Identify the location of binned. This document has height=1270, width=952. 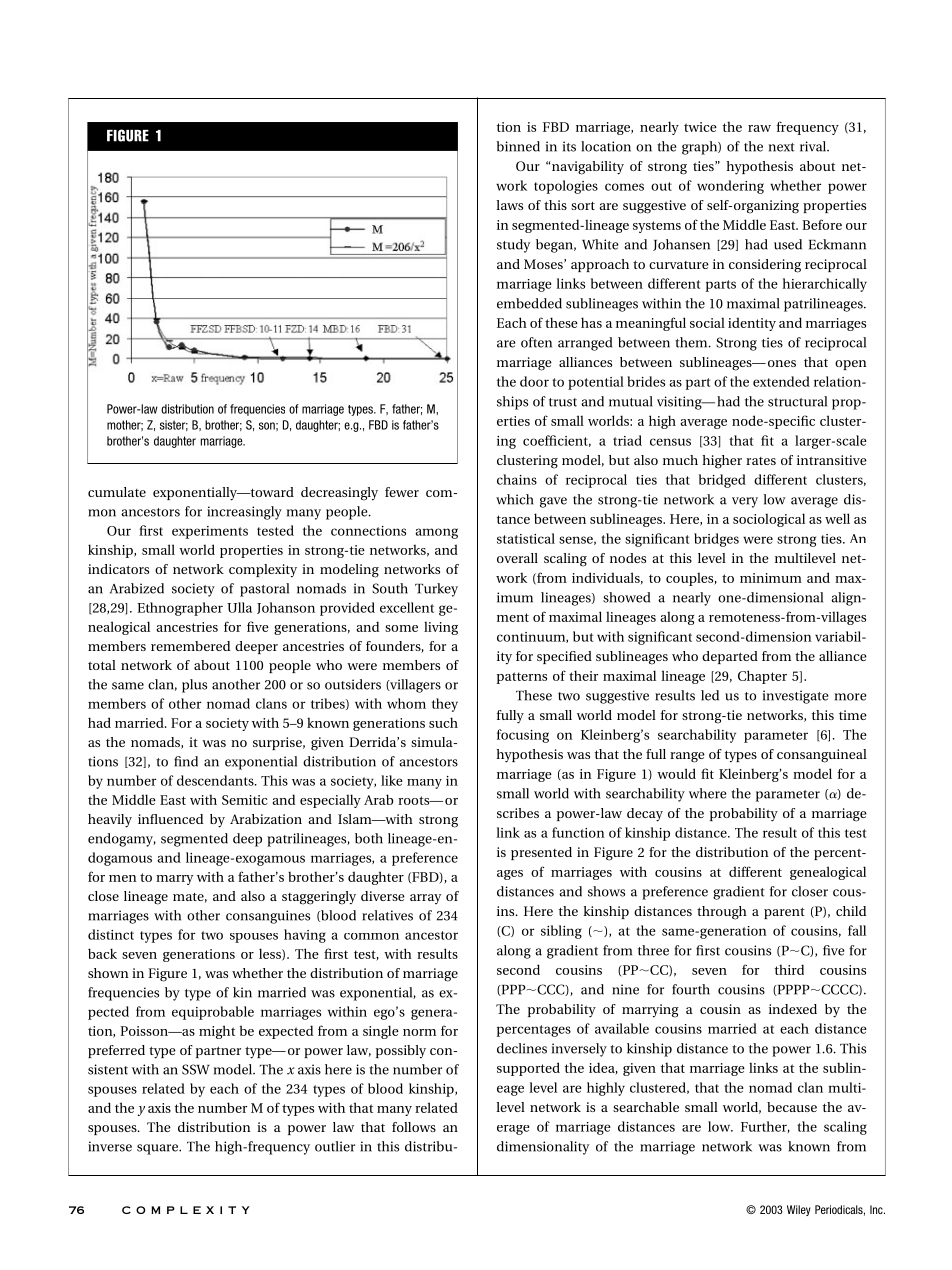
(518, 146).
